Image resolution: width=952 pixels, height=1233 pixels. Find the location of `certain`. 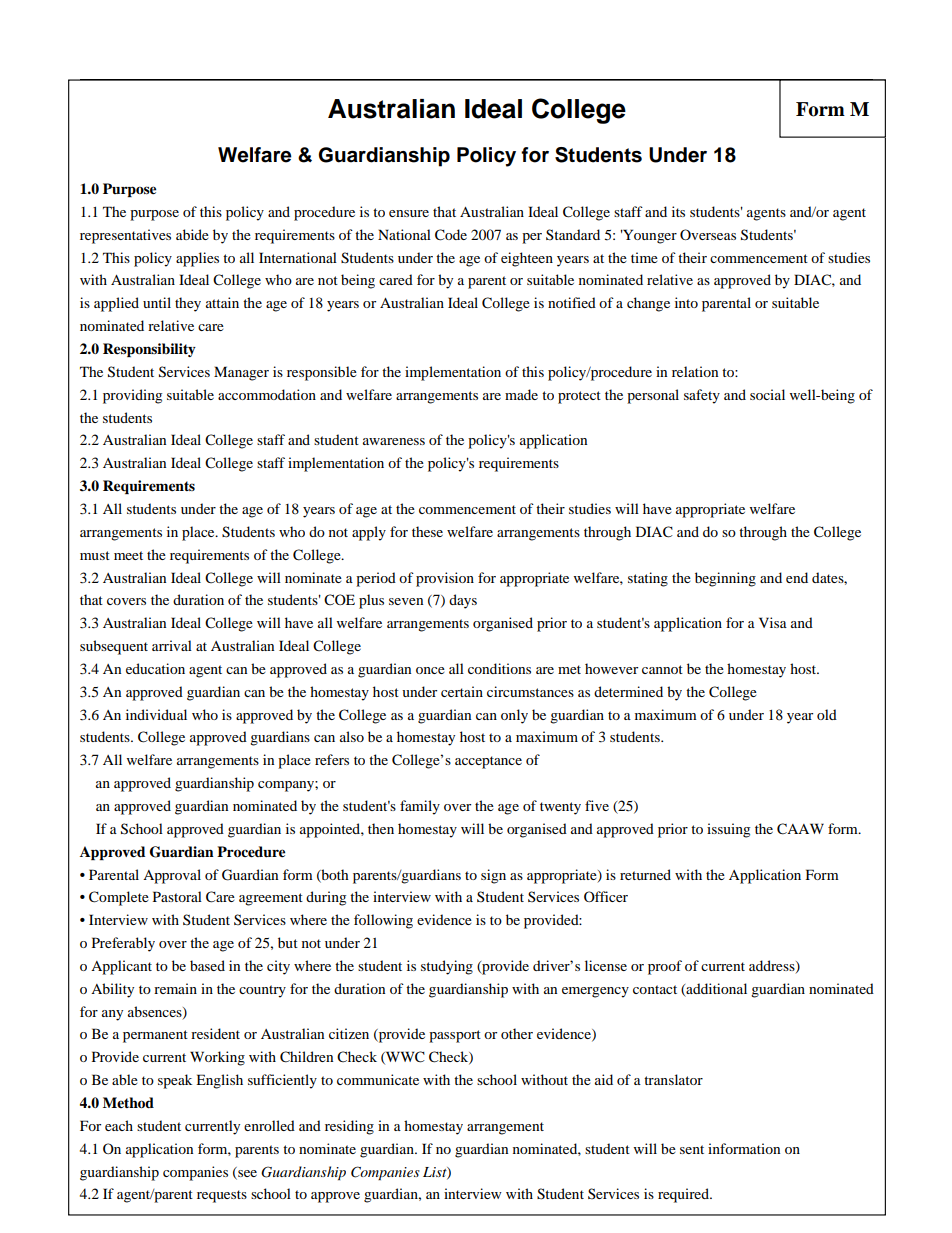

certain is located at coordinates (462, 691).
